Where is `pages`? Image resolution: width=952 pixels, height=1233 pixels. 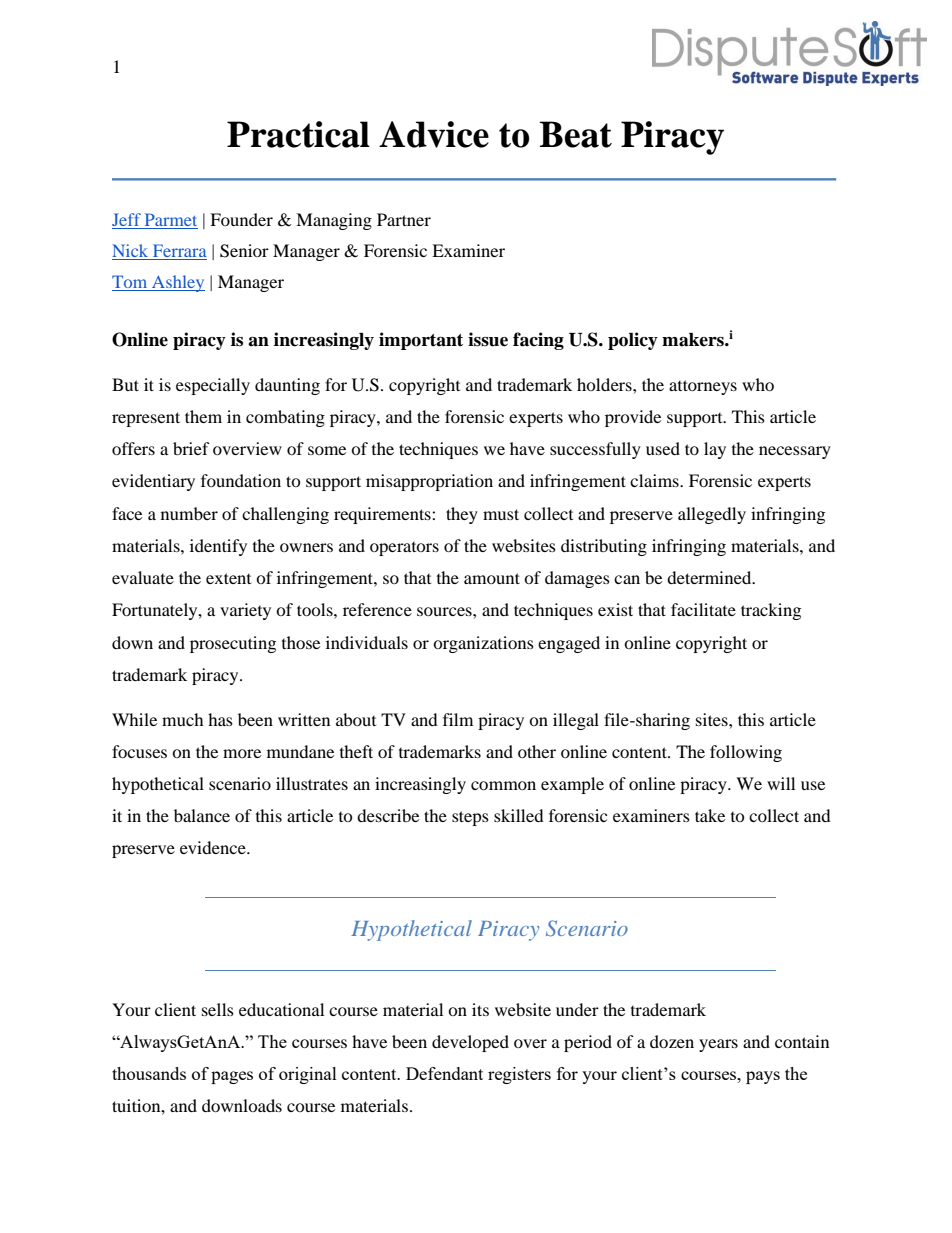
pages is located at coordinates (232, 1077).
